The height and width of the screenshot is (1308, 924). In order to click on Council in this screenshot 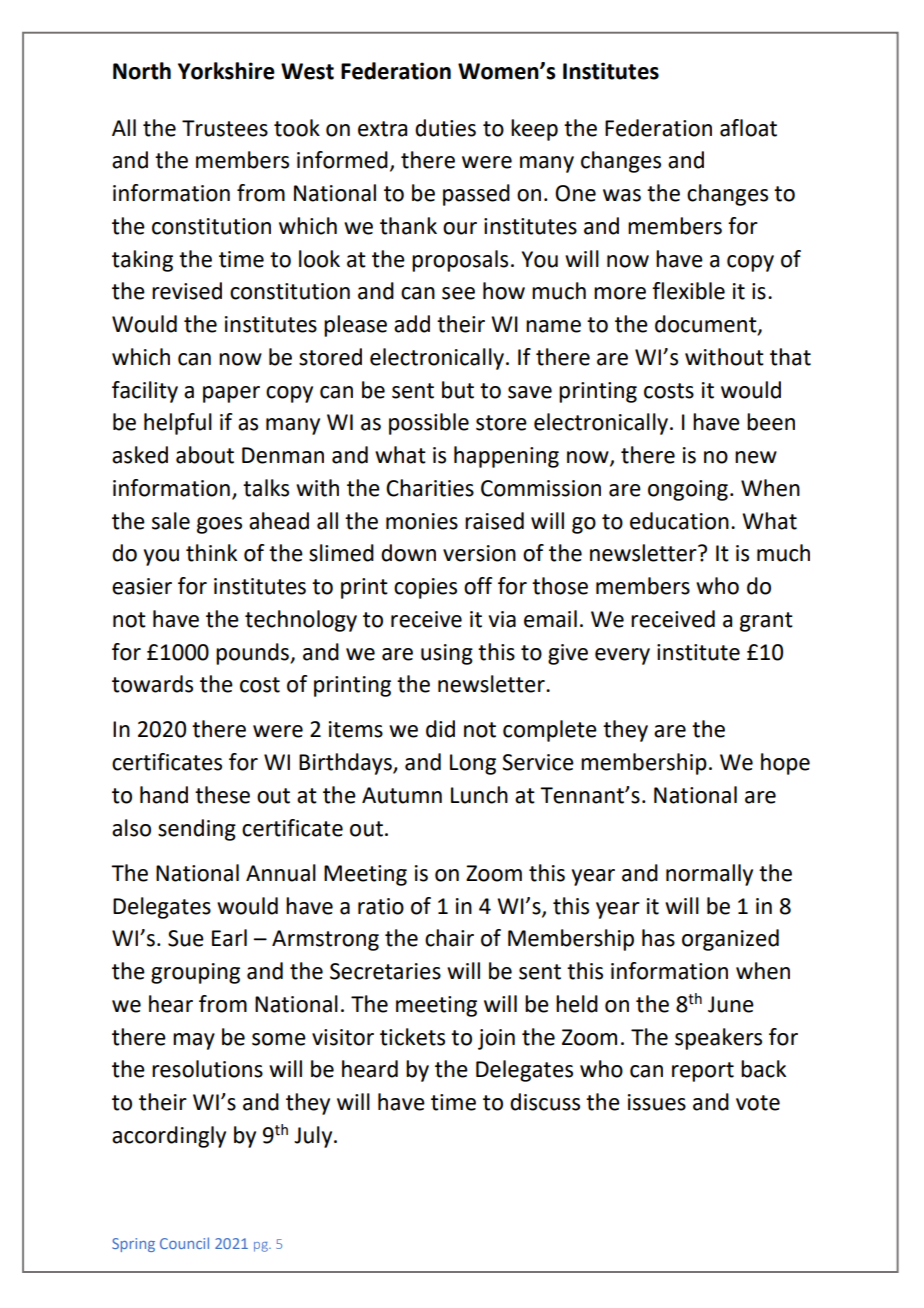, I will do `click(184, 1243)`.
